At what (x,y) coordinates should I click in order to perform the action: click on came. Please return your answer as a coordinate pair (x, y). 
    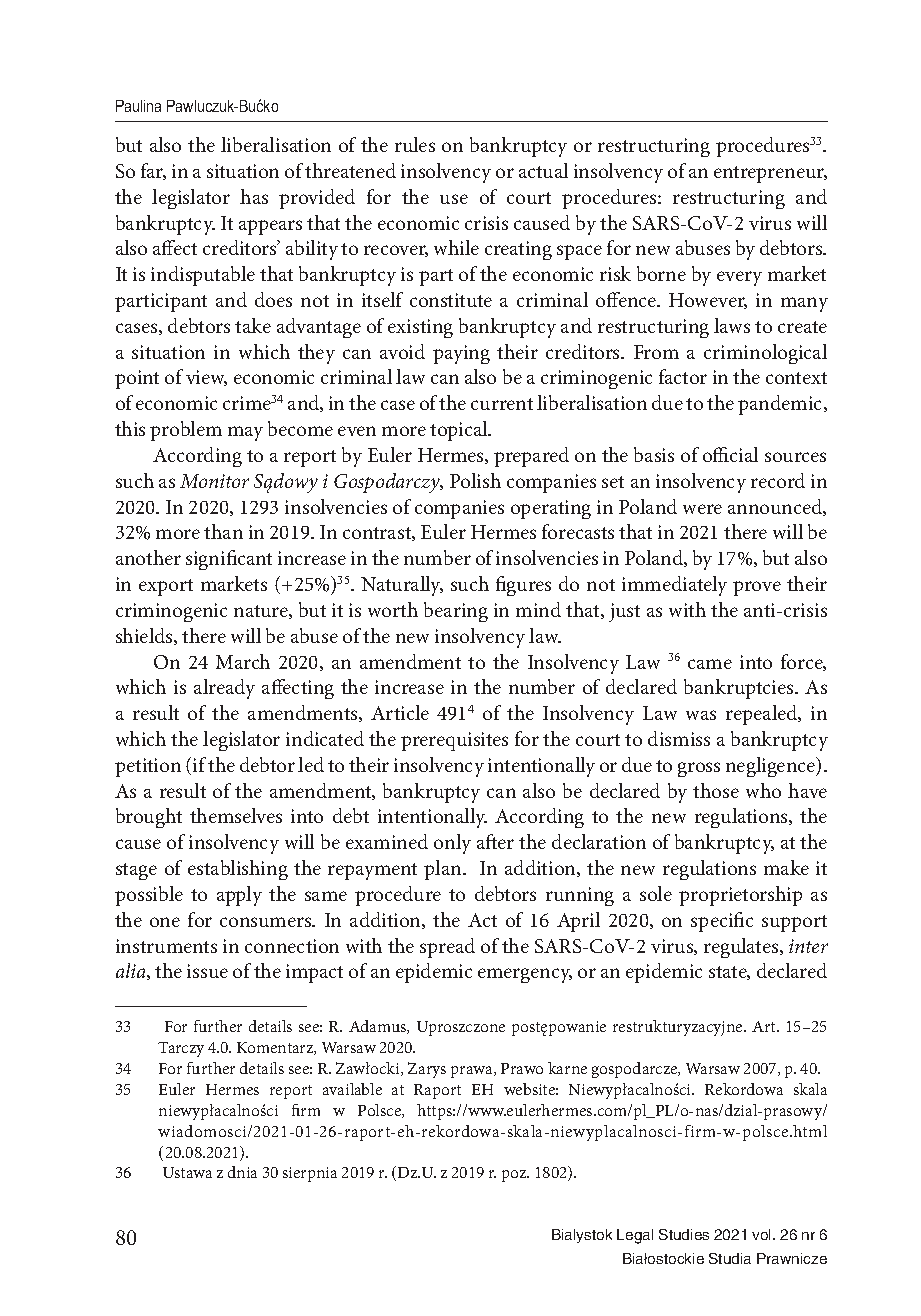
    Looking at the image, I should click on (710, 664).
